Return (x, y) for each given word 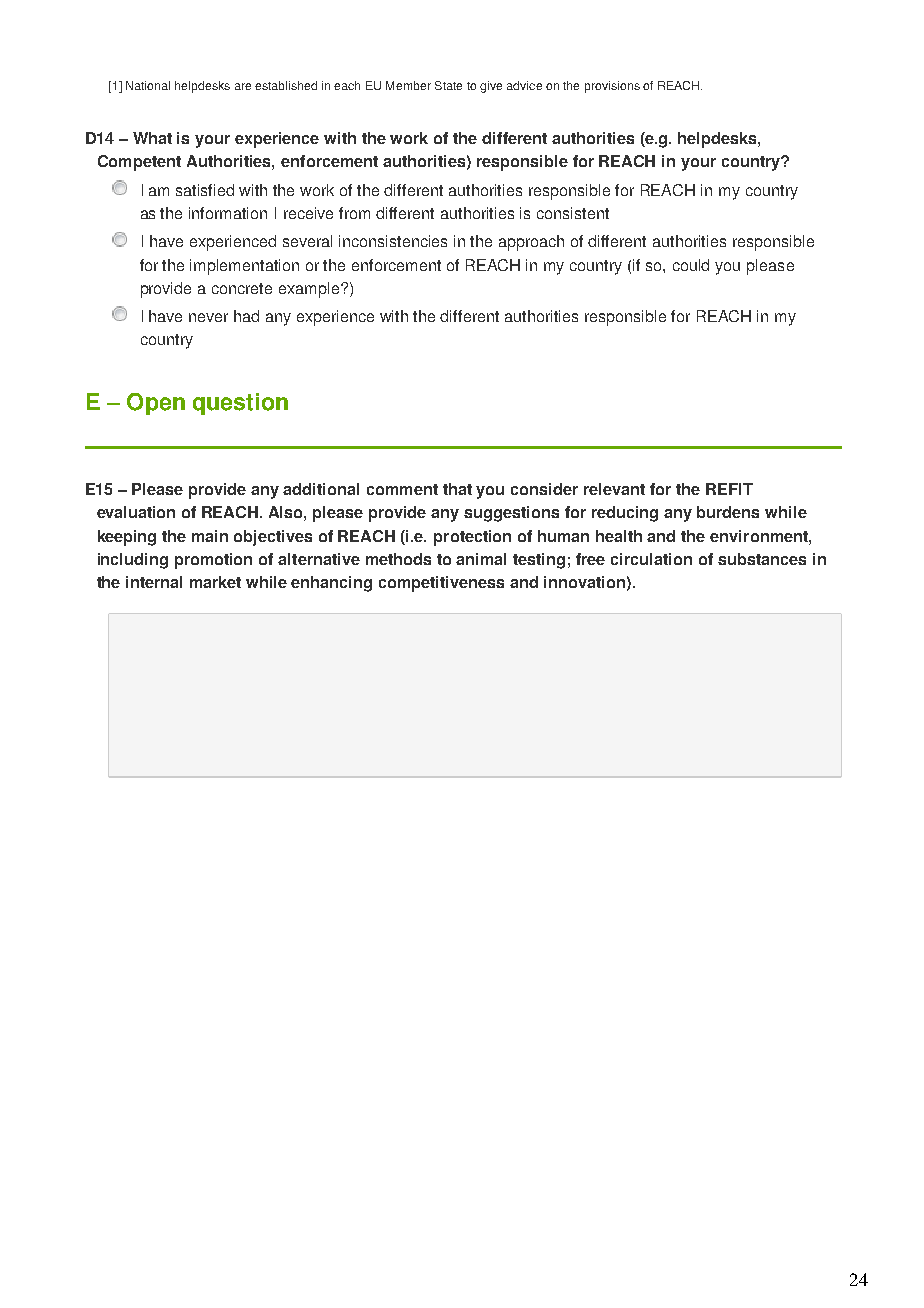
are (243, 86)
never (208, 317)
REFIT (729, 489)
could (691, 265)
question (240, 404)
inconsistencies (393, 241)
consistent (573, 213)
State (448, 85)
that (457, 489)
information (228, 213)
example (310, 290)
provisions (612, 87)
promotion (213, 561)
